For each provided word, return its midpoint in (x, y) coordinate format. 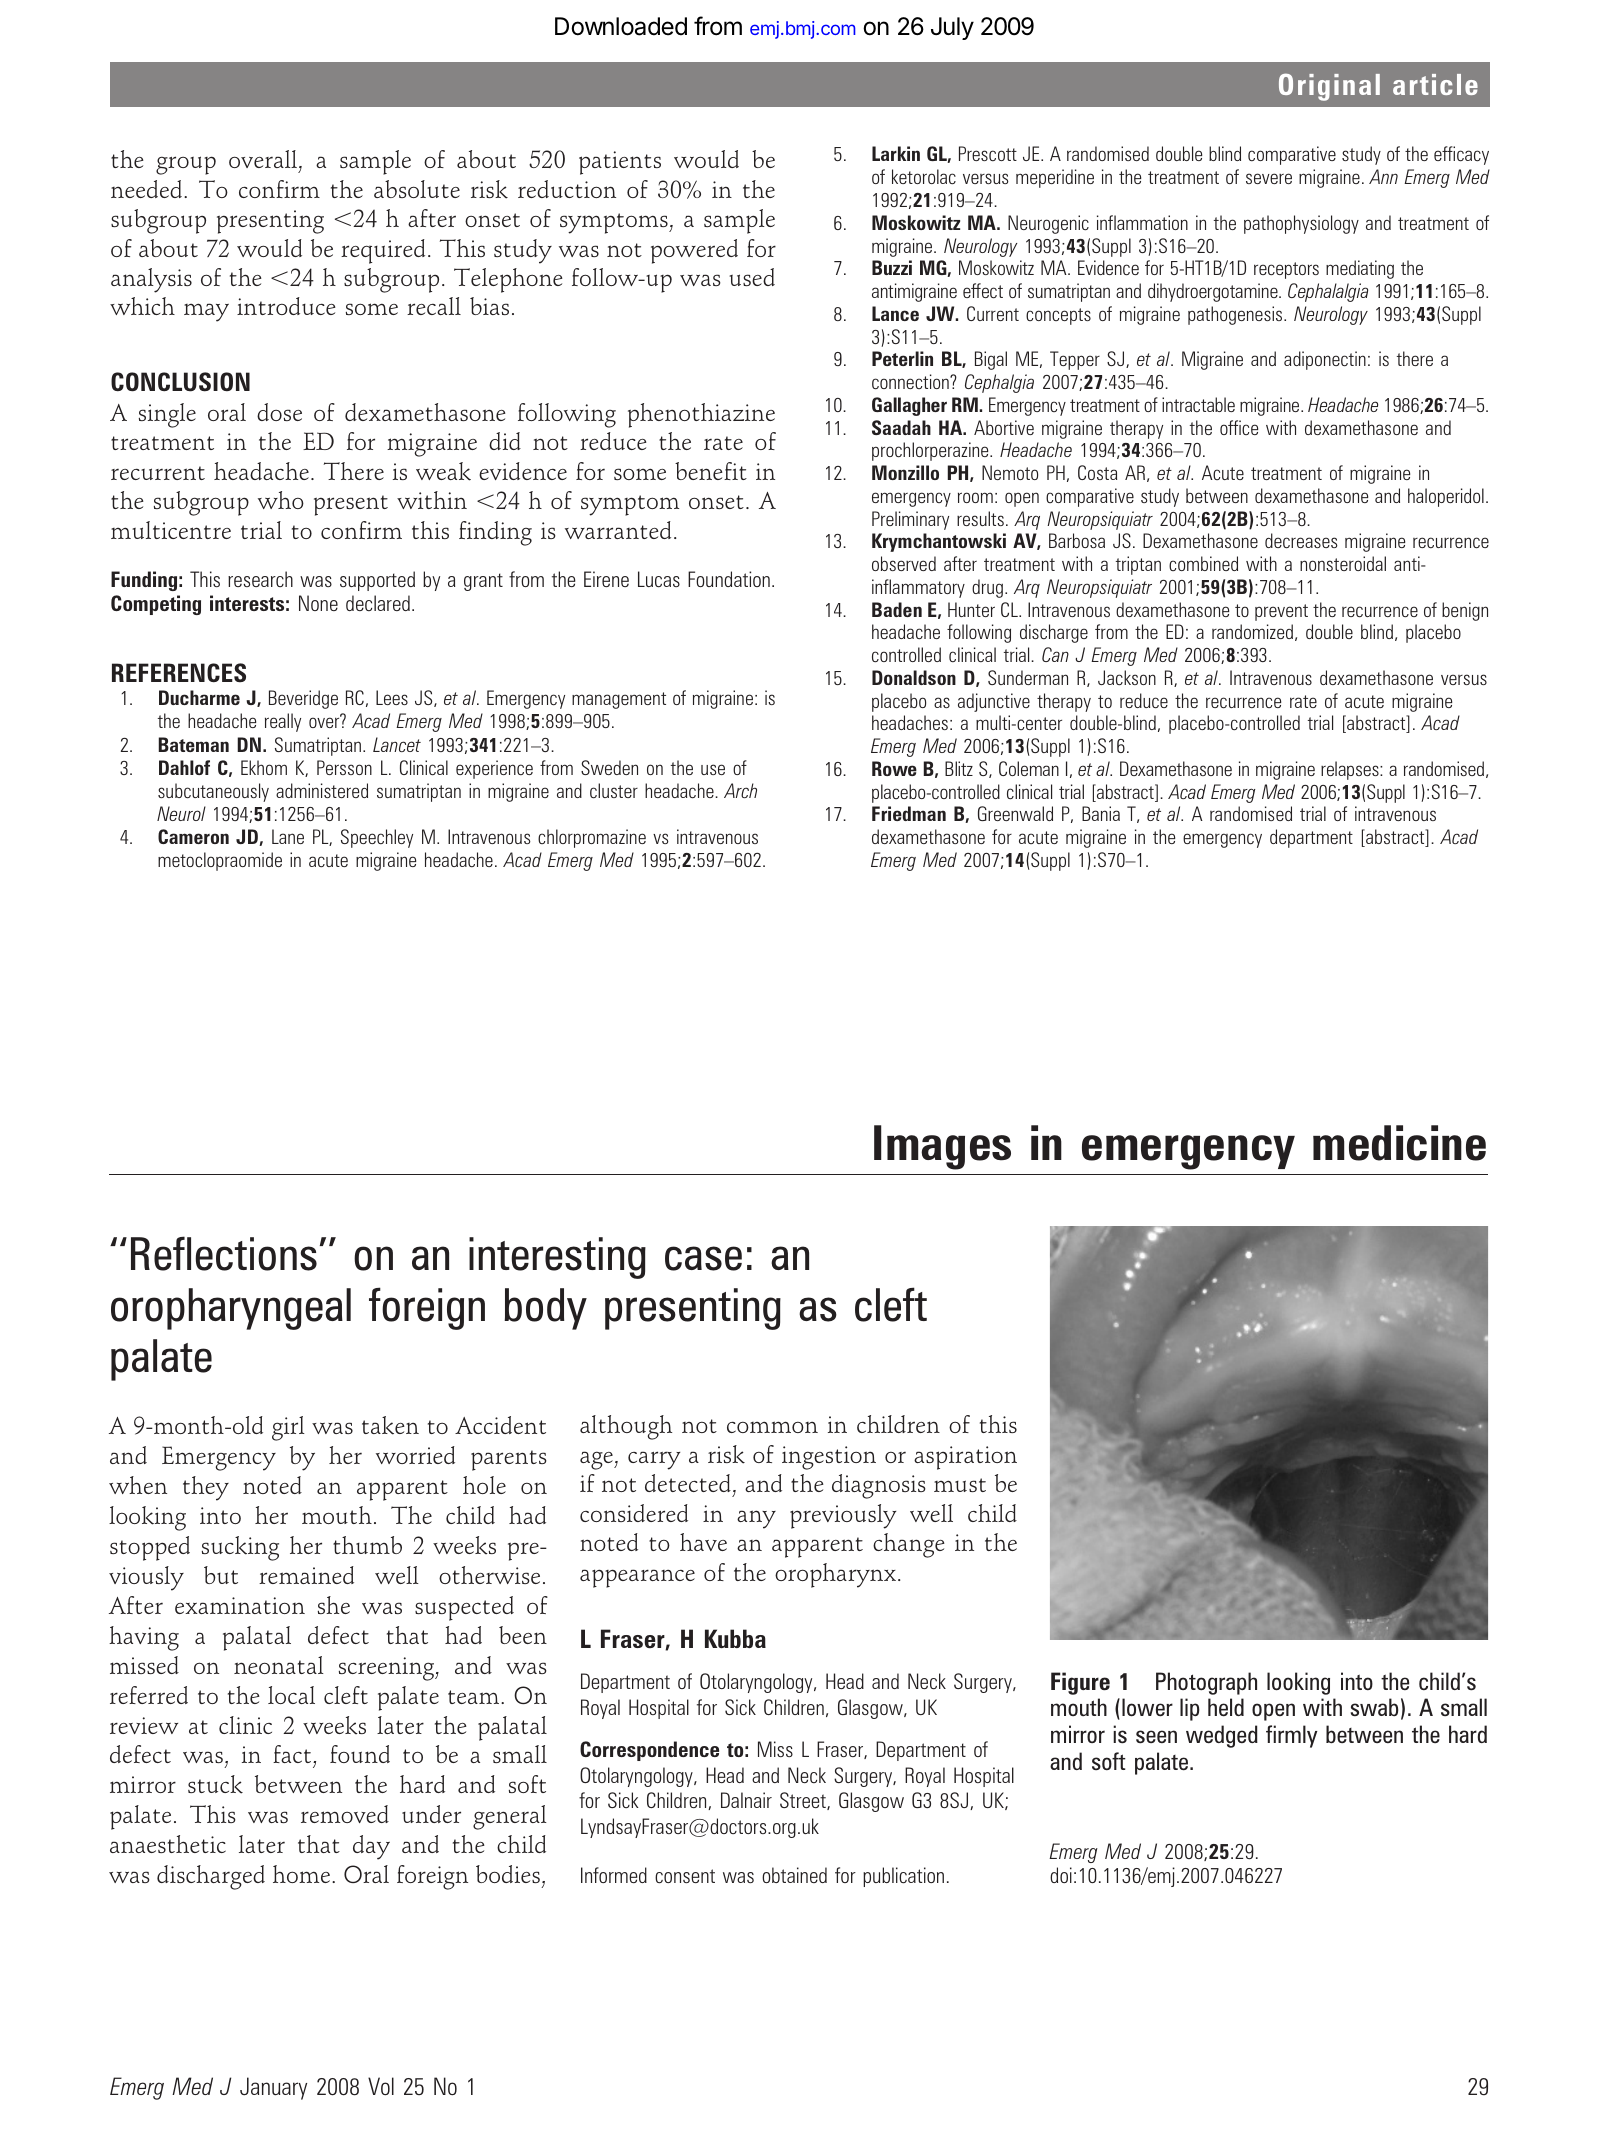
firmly (1292, 1736)
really (283, 722)
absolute (417, 189)
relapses (1351, 770)
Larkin (896, 153)
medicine (1399, 1143)
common (772, 1427)
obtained (794, 1875)
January (273, 2088)
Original (1329, 87)
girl (288, 1428)
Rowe (894, 768)
